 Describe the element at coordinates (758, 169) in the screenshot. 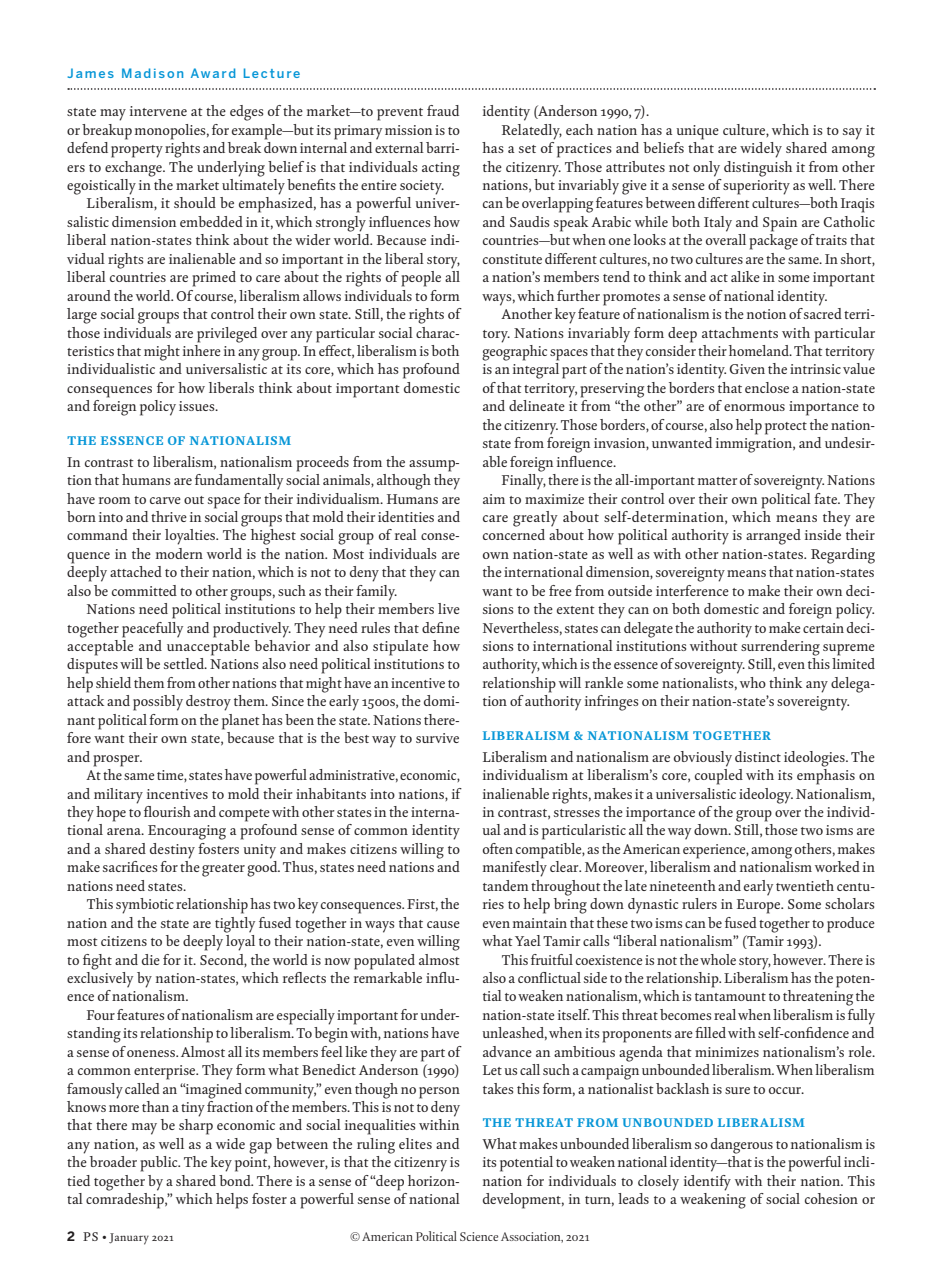

I see `distinguish` at that location.
